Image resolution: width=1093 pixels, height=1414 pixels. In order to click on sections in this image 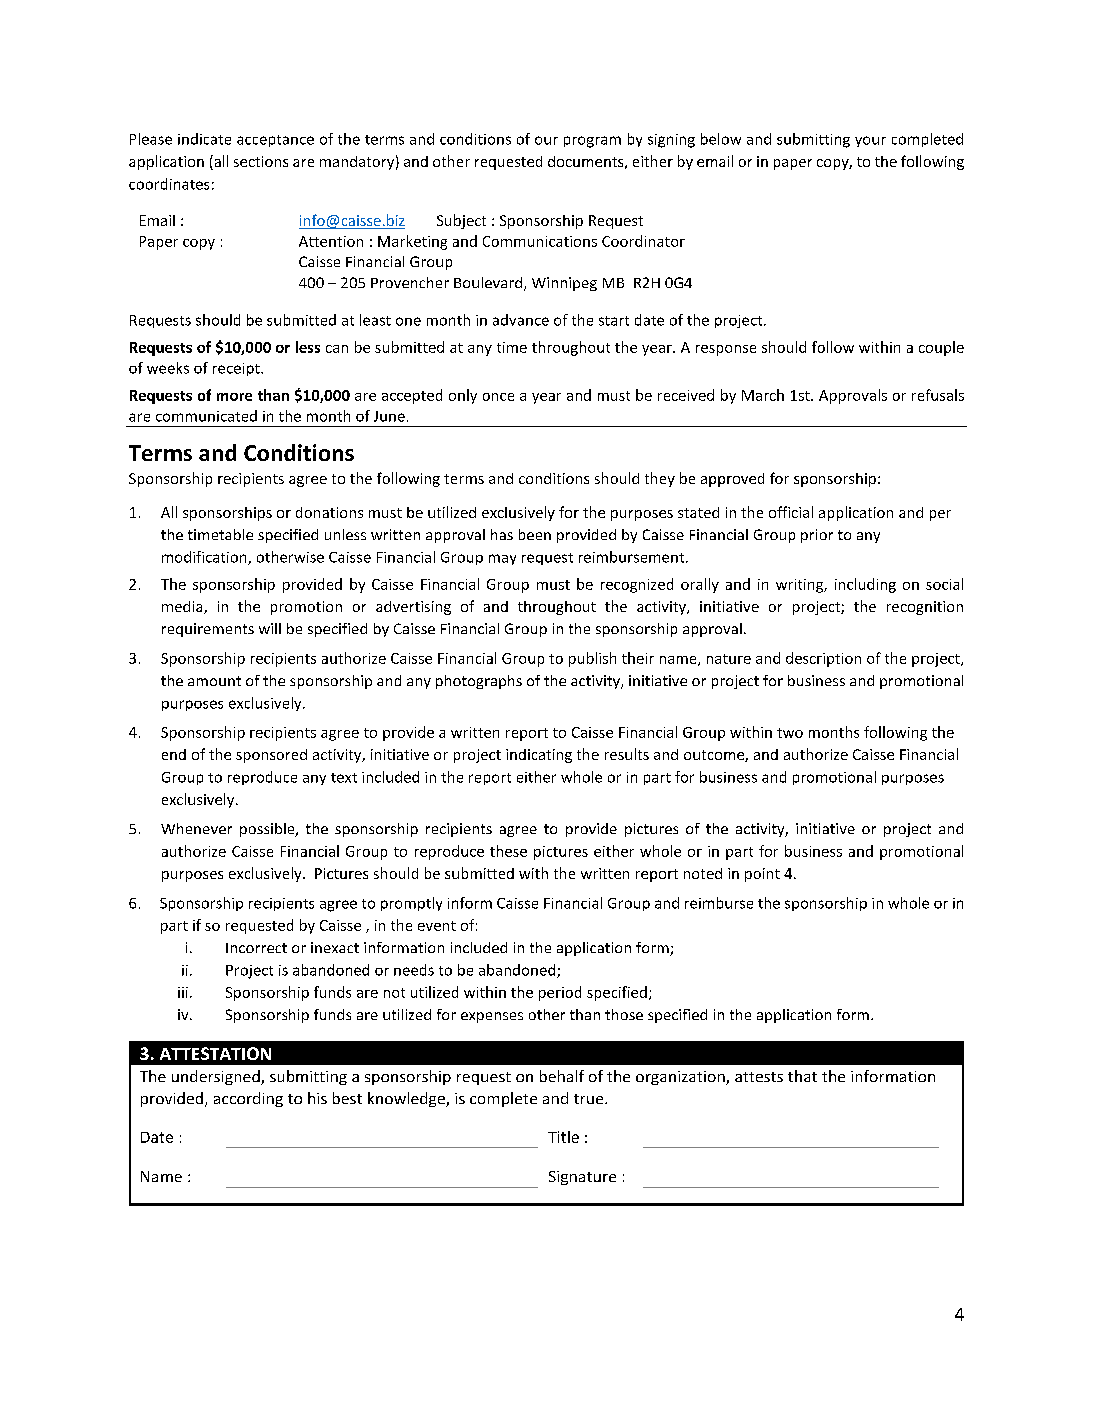, I will do `click(261, 161)`.
